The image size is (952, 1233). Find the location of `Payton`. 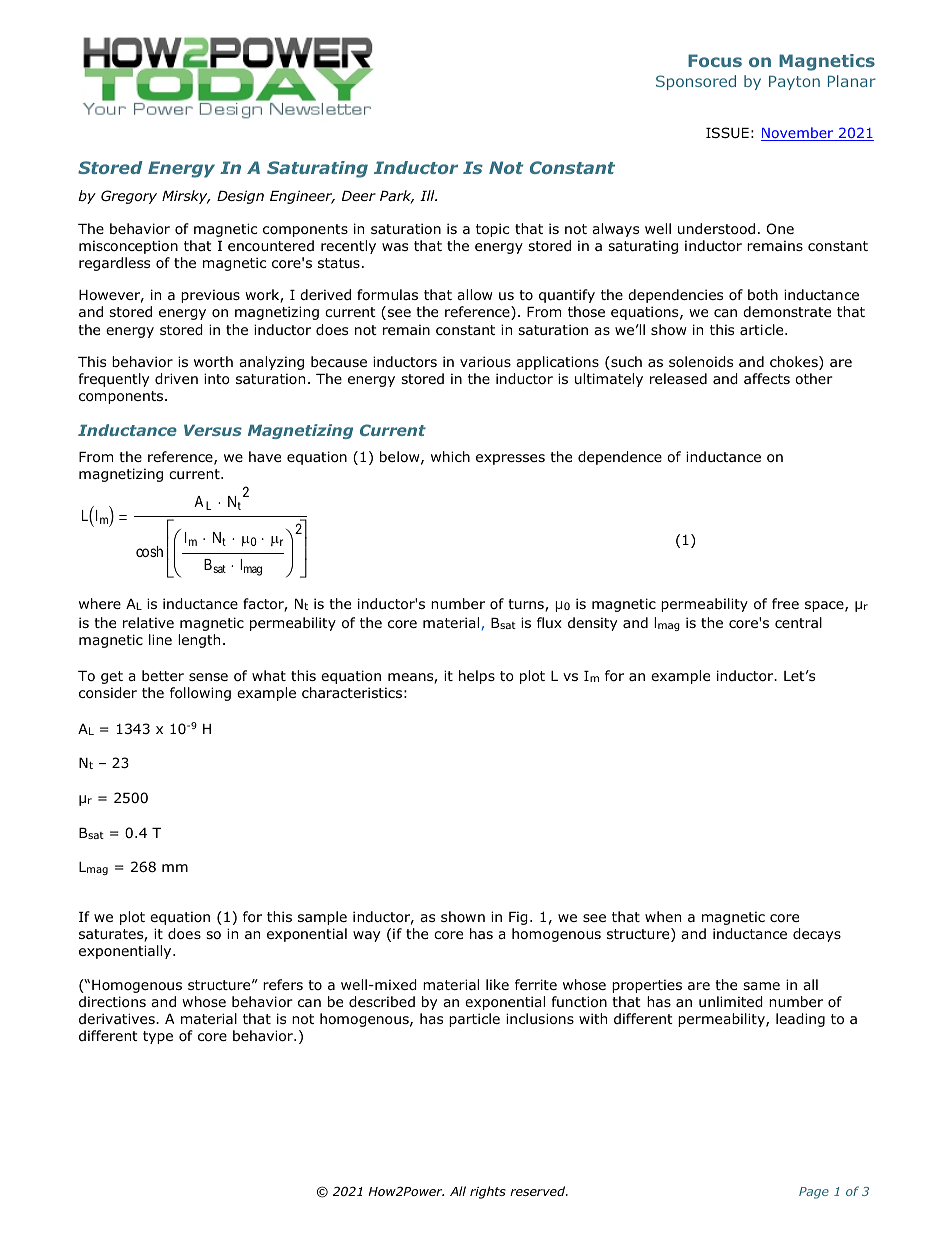

Payton is located at coordinates (794, 82).
